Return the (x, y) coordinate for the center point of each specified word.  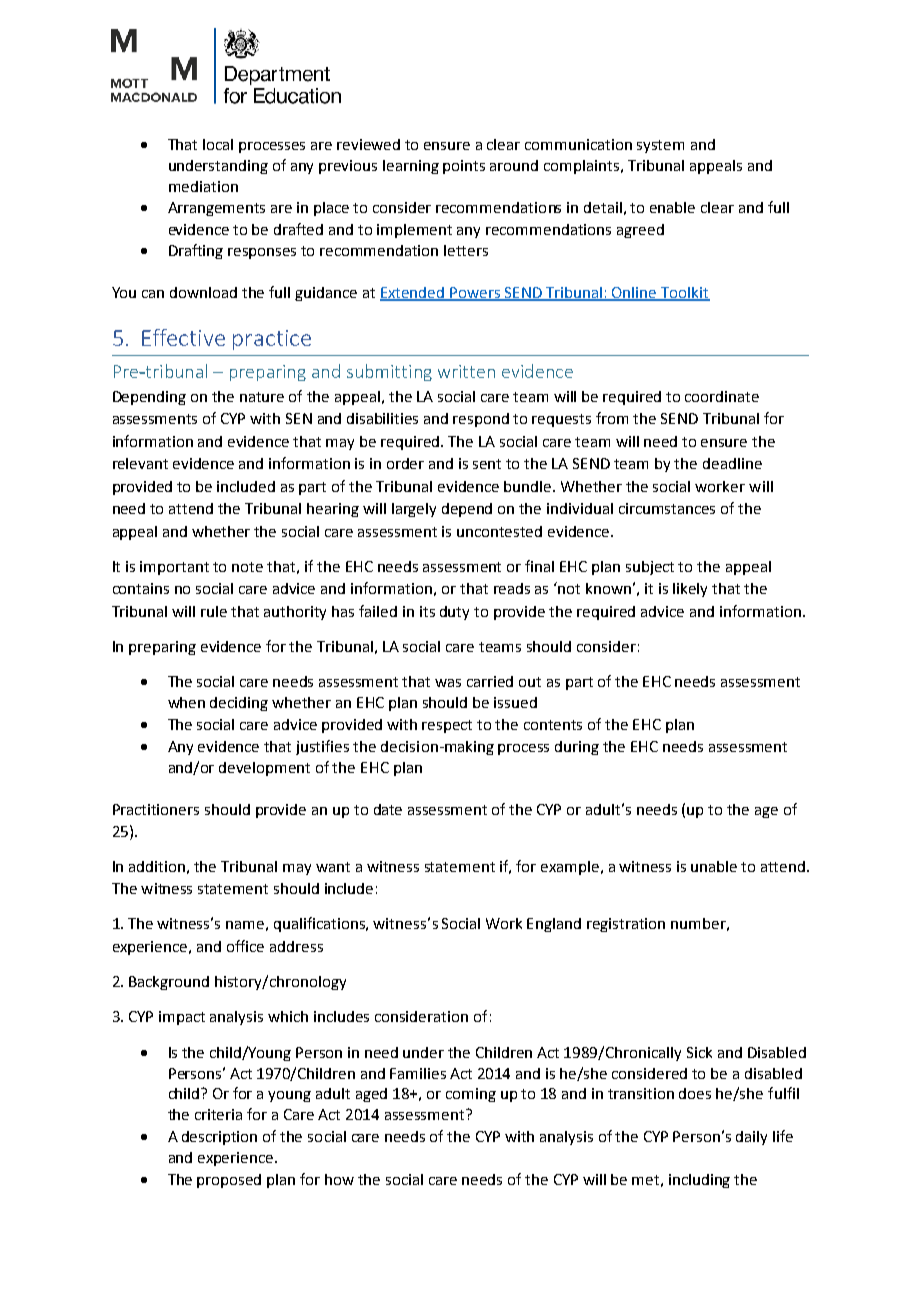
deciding (239, 704)
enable (672, 207)
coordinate (722, 396)
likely (690, 590)
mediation (203, 186)
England (554, 925)
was (448, 683)
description (219, 1138)
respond (481, 420)
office (245, 946)
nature (262, 397)
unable (714, 866)
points (464, 167)
